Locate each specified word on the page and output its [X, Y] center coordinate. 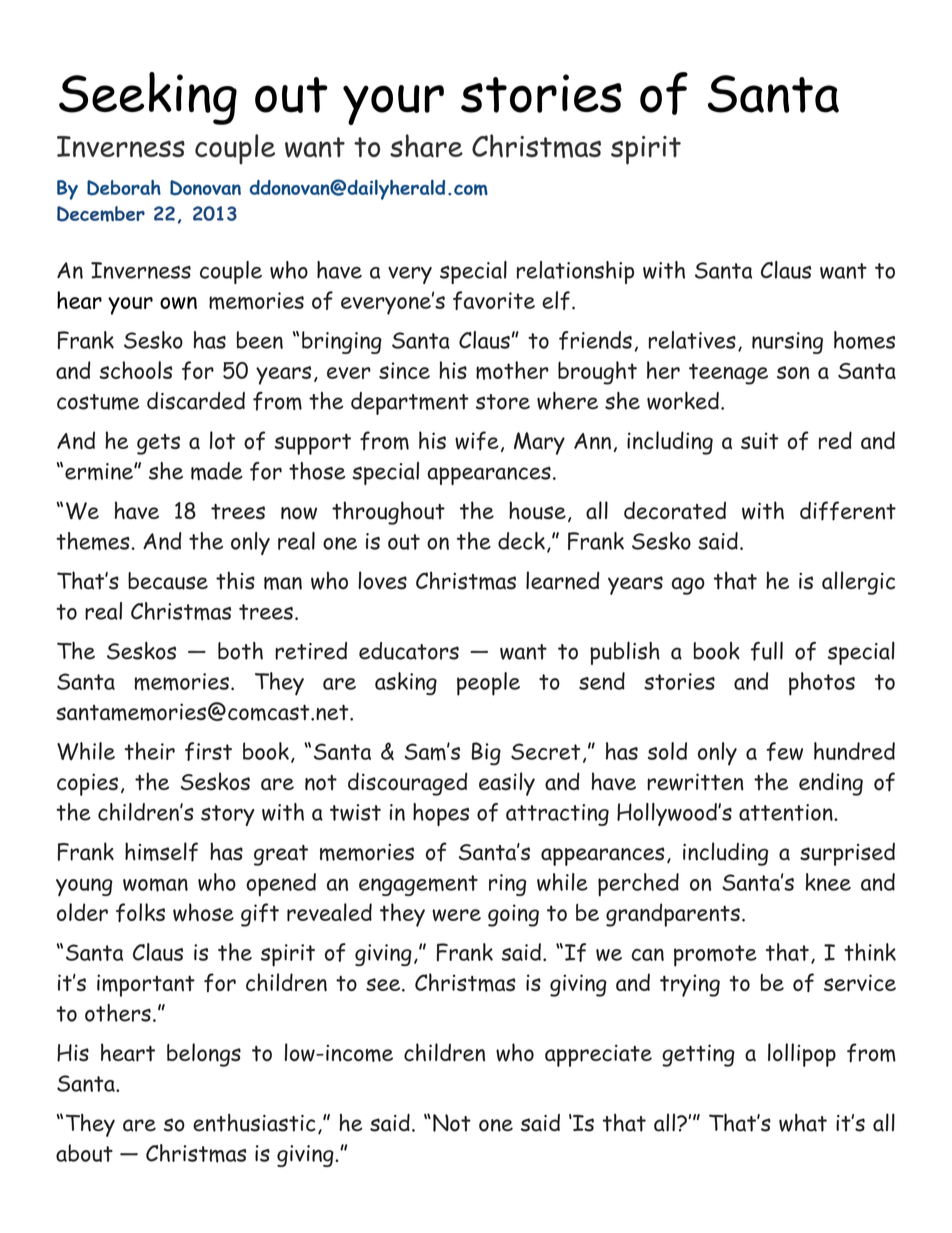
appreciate [598, 1055]
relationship [575, 272]
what [803, 1122]
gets [158, 444]
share [426, 146]
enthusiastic [254, 1123]
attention [787, 812]
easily [507, 784]
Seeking [148, 98]
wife [477, 440]
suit [760, 441]
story [228, 815]
